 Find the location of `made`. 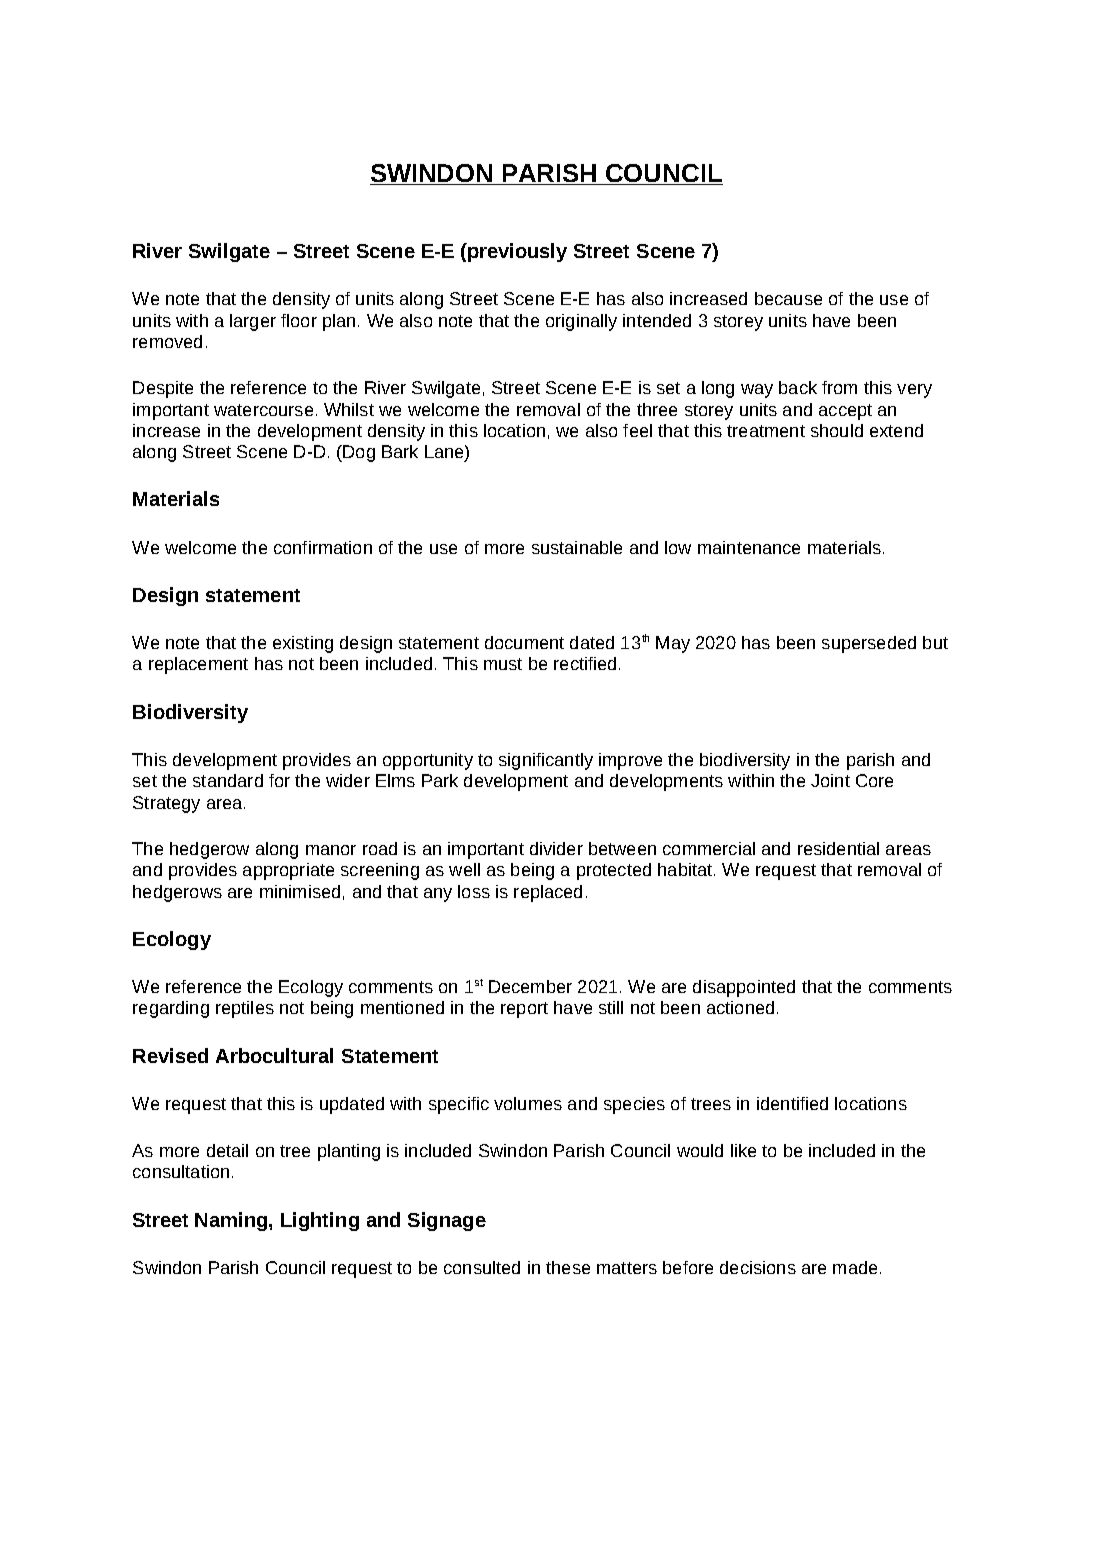

made is located at coordinates (855, 1267).
